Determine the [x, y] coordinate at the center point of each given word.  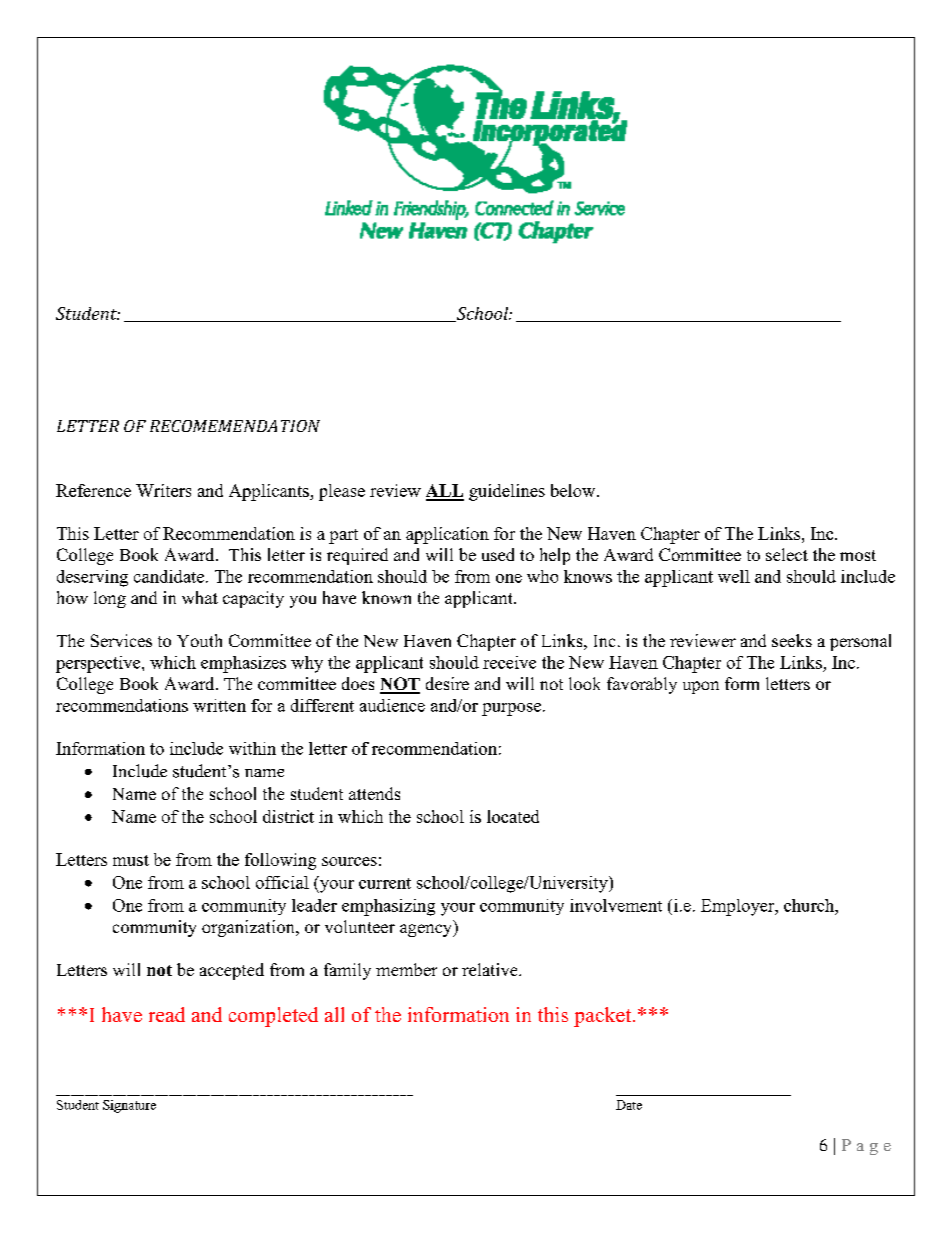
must [131, 860]
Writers [163, 490]
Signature [129, 1106]
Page [866, 1147]
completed [273, 1017]
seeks [792, 640]
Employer [739, 907]
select [787, 554]
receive [509, 662]
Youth [199, 640]
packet [604, 1017]
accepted [232, 971]
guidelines [507, 492]
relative [491, 969]
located [513, 816]
